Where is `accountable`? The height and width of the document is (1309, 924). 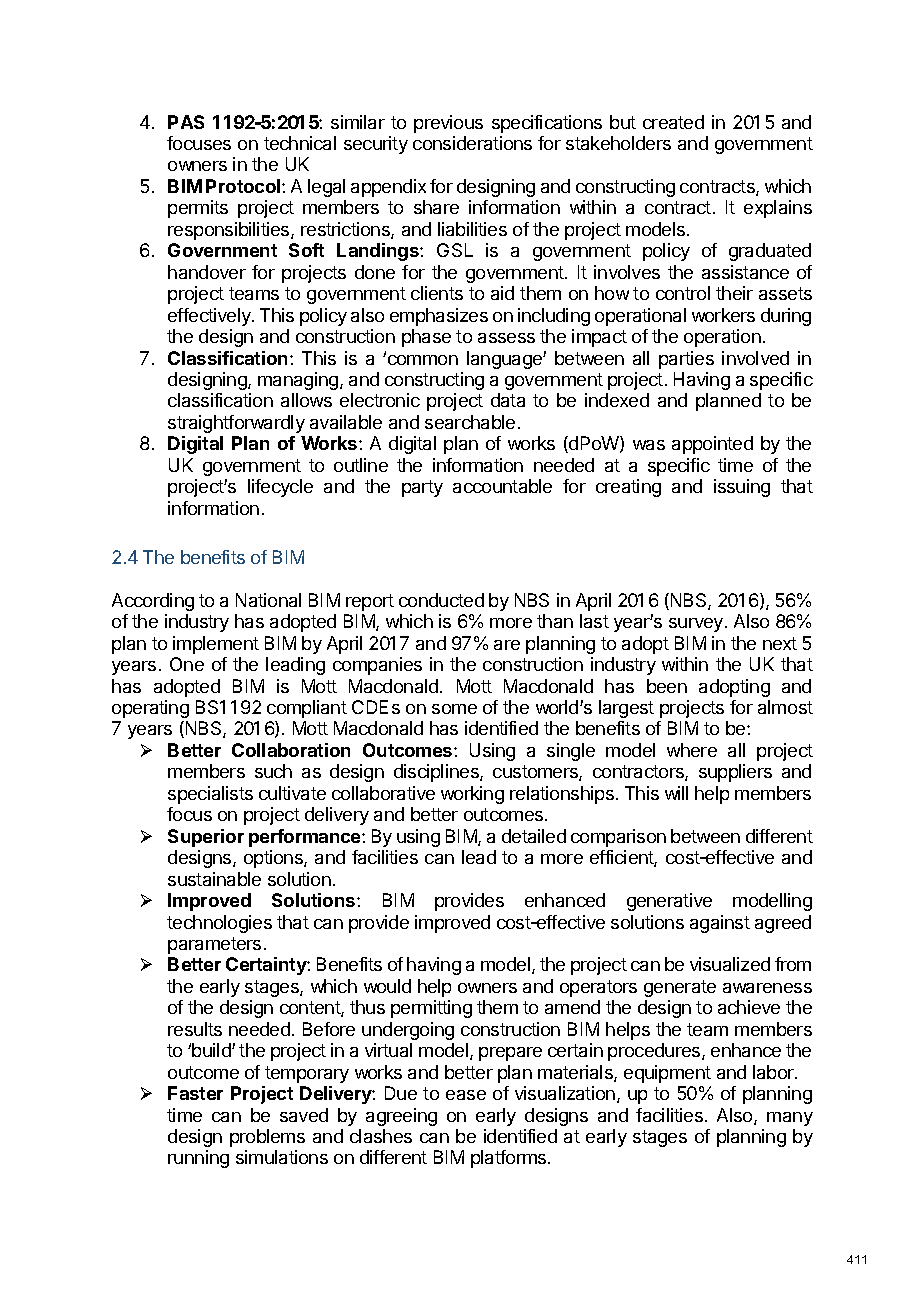 accountable is located at coordinates (502, 486).
